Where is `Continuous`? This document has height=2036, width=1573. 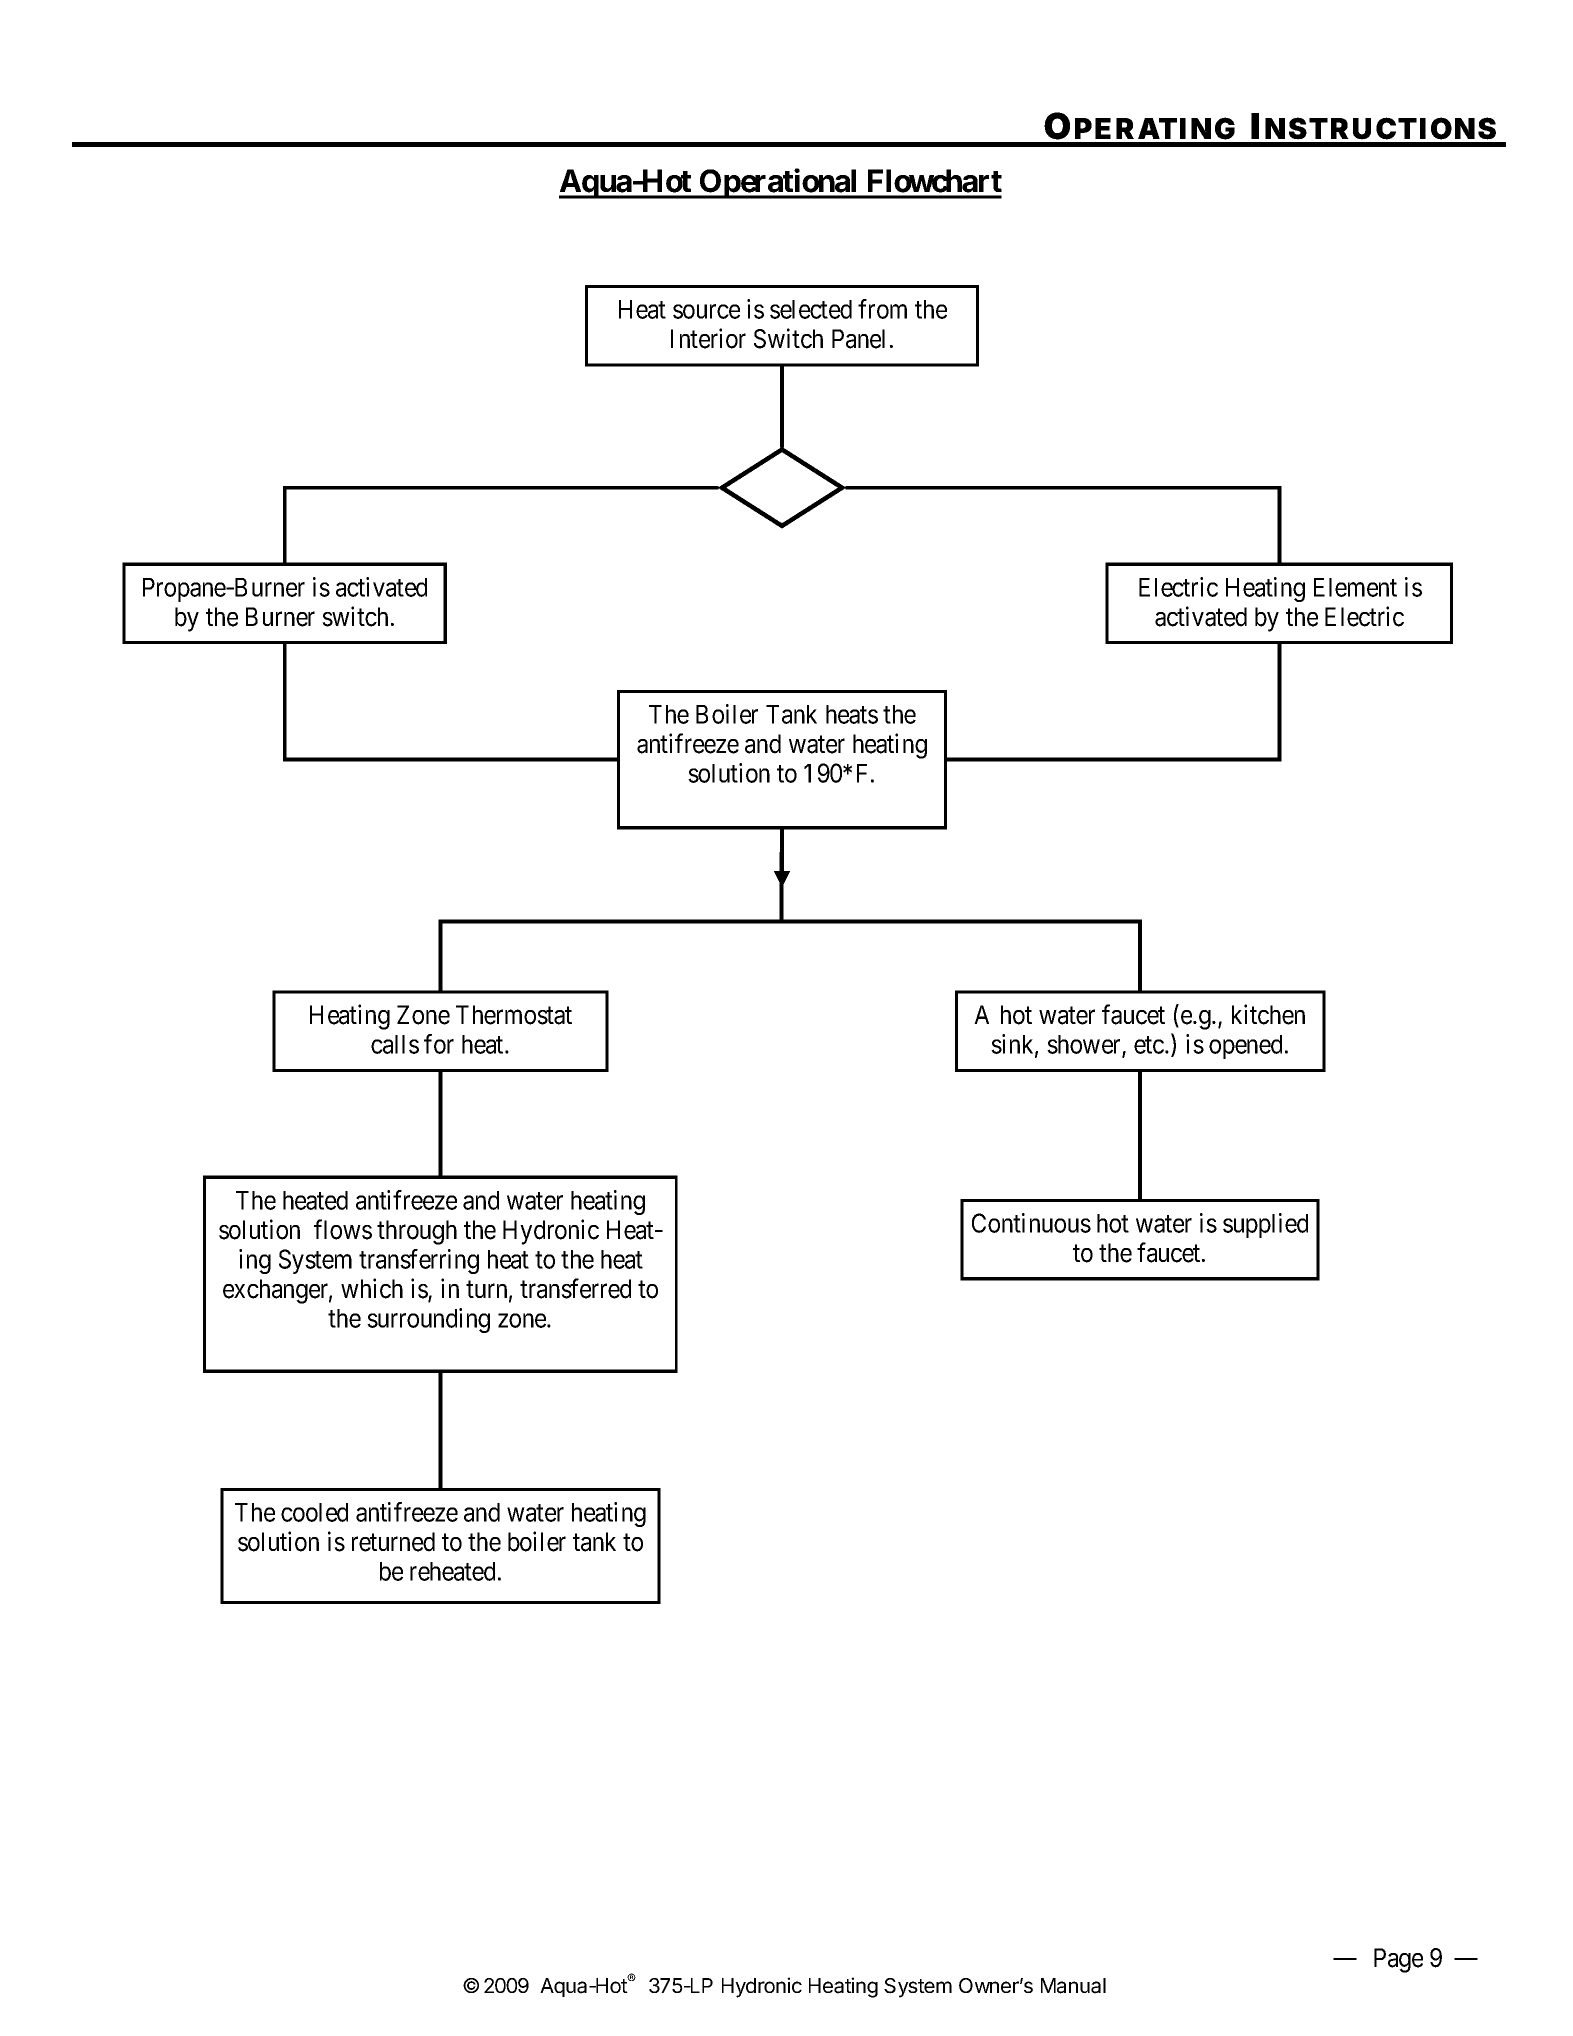
Continuous is located at coordinates (1031, 1223).
